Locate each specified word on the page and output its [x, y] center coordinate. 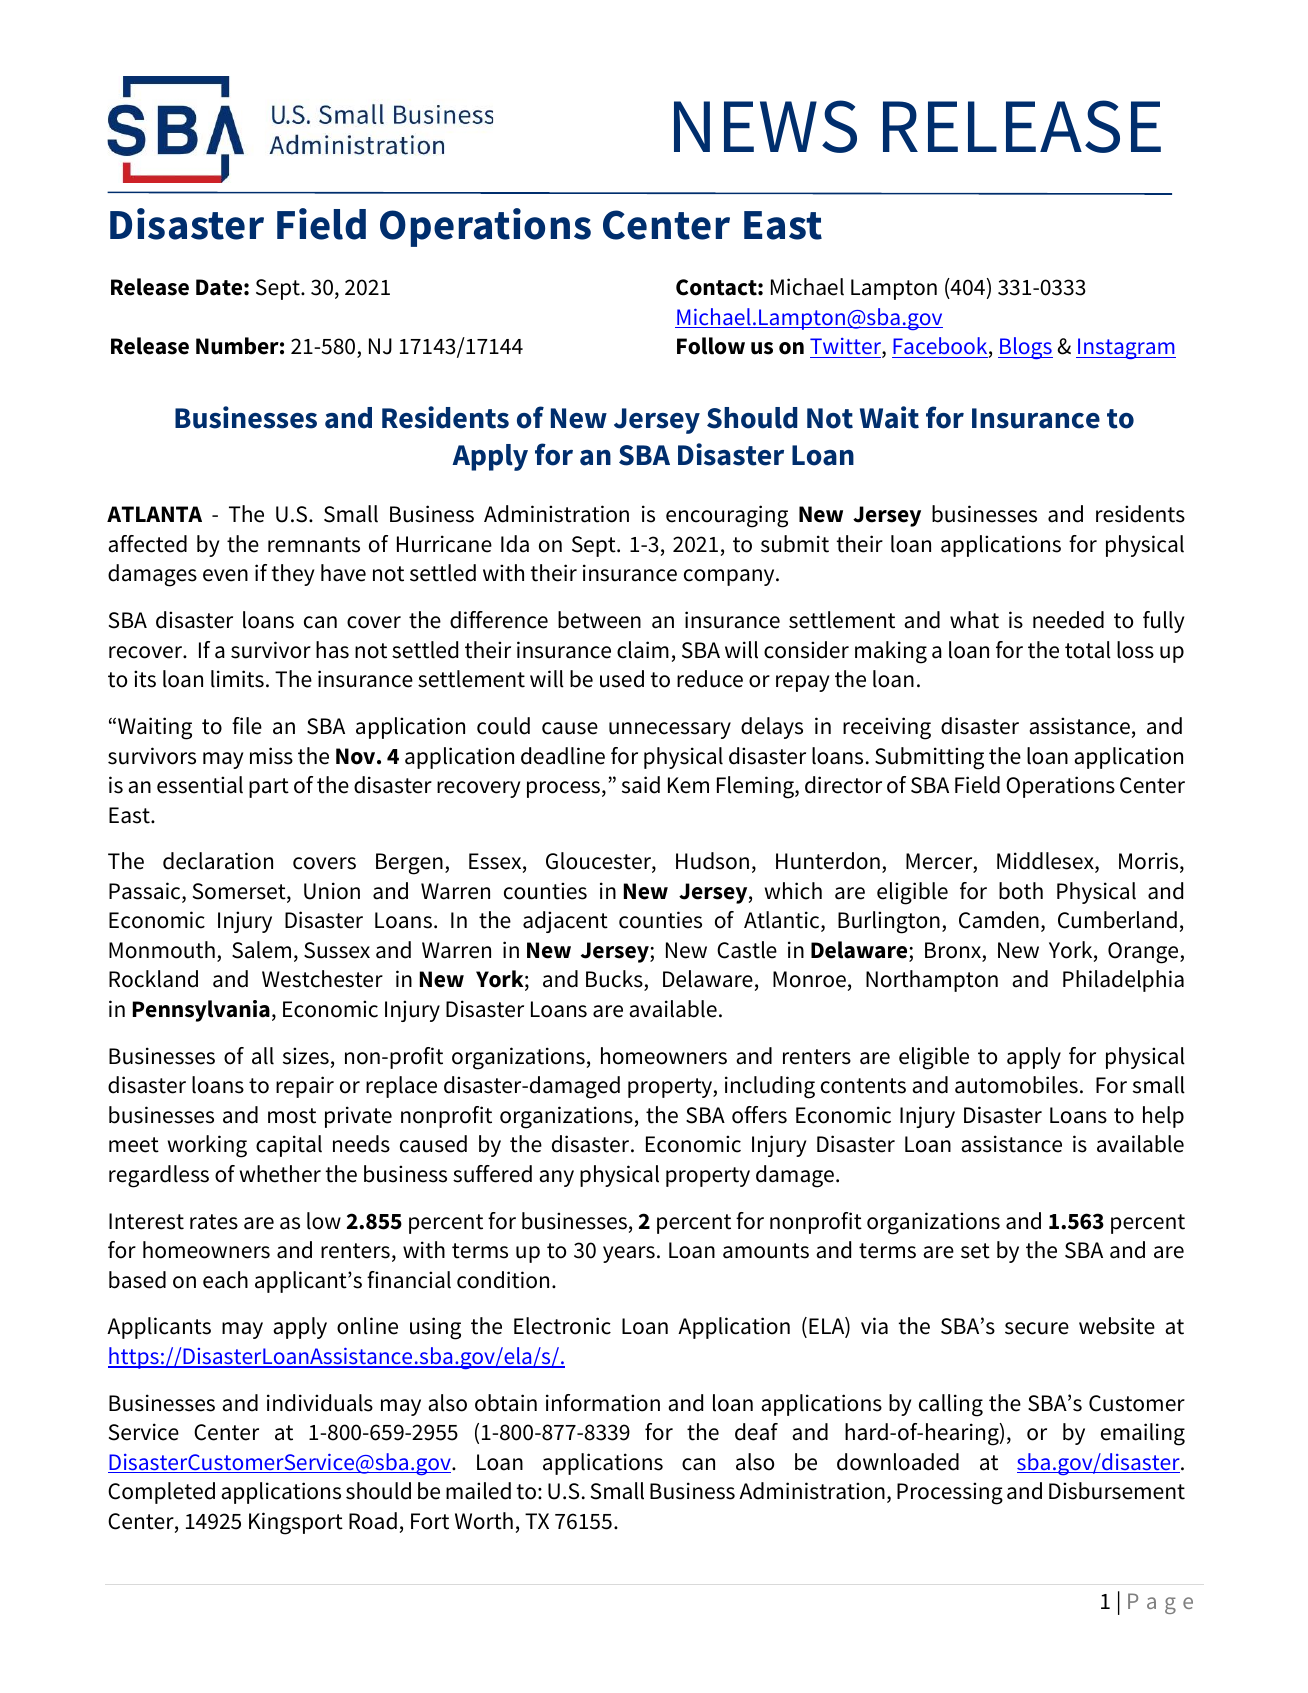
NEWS [765, 126]
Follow [711, 346]
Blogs [1025, 348]
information [603, 1403]
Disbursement [1117, 1491]
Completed [161, 1493]
